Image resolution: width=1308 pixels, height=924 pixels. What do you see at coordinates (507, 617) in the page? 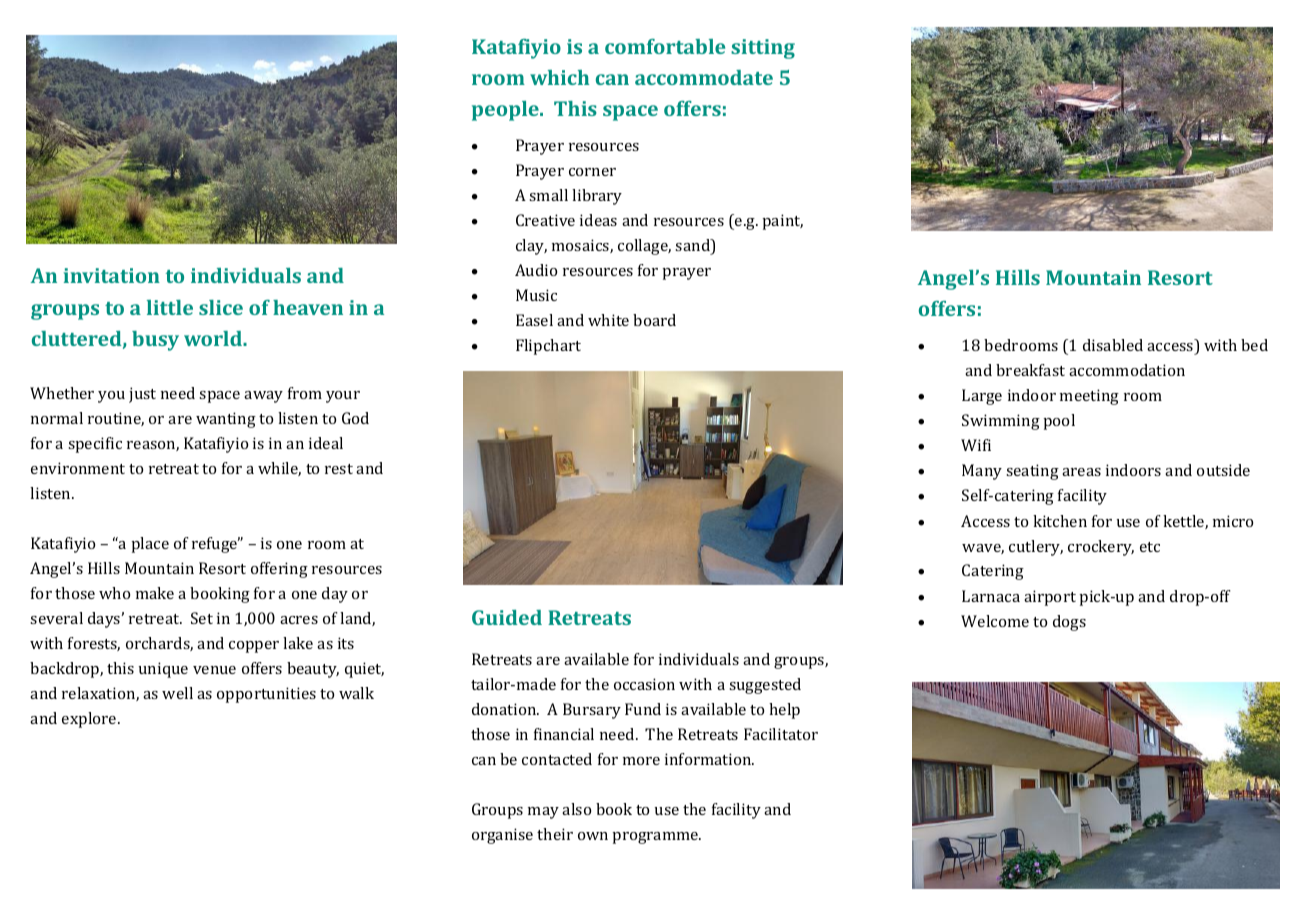
I see `Guided` at bounding box center [507, 617].
